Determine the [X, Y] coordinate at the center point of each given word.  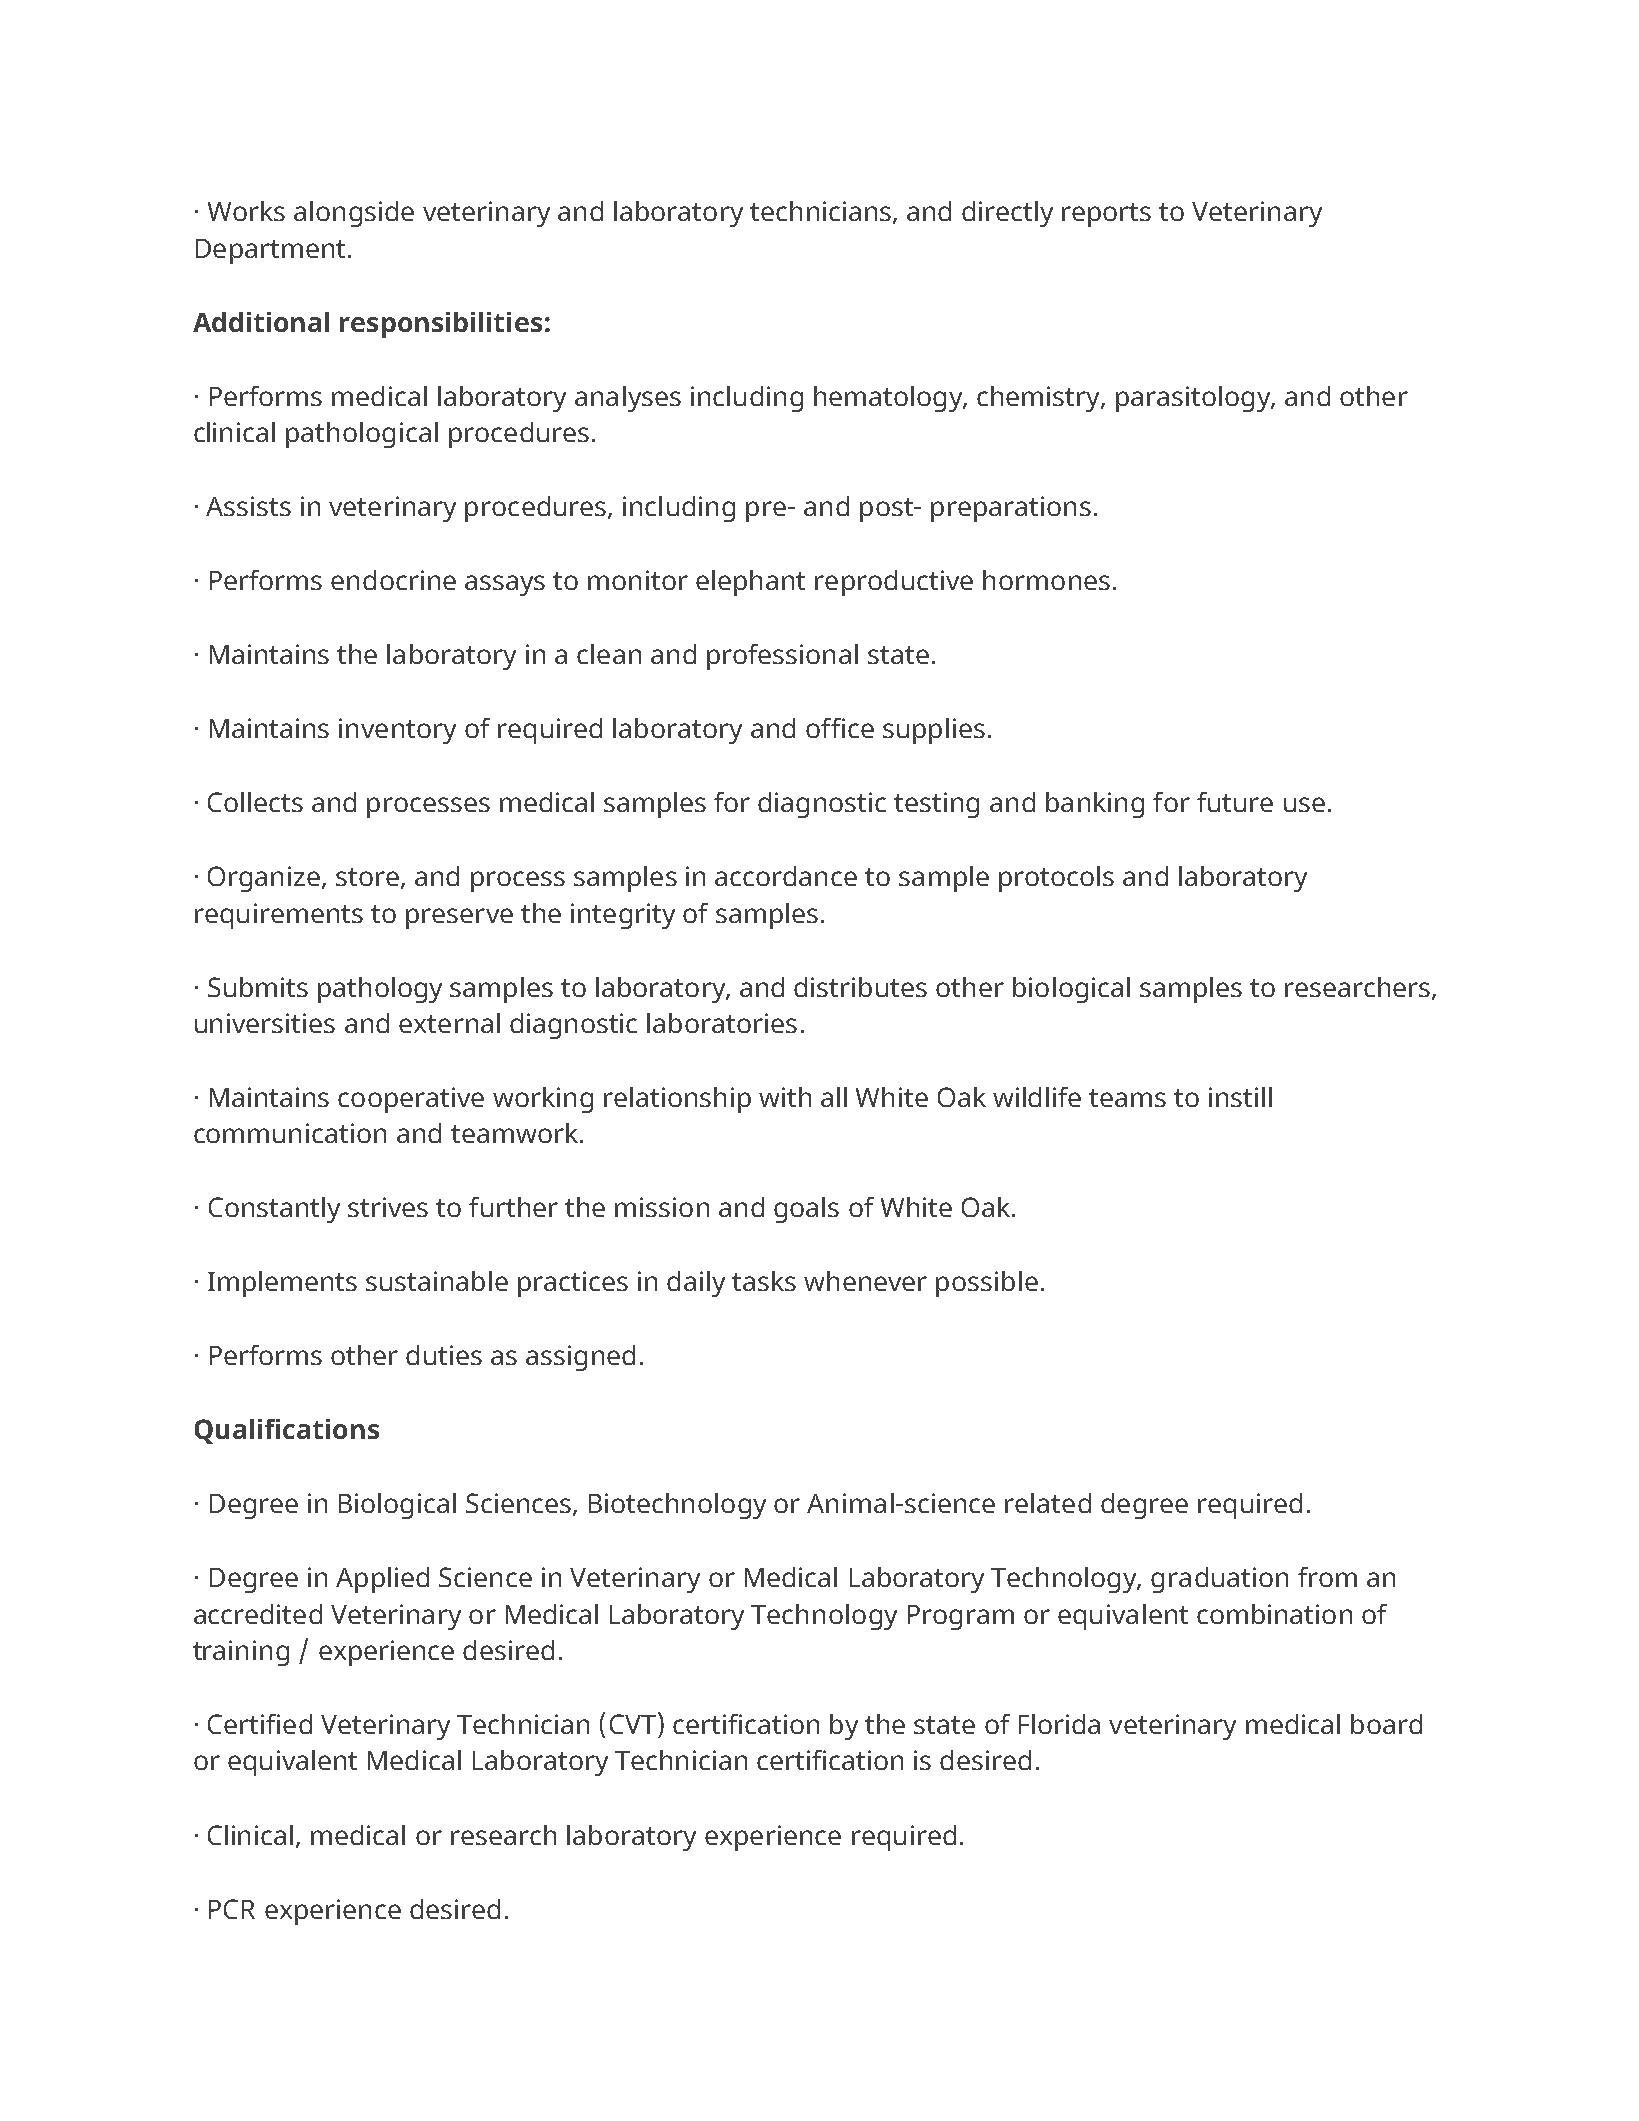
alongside [354, 214]
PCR [232, 1909]
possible [987, 1284]
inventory [397, 731]
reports [1106, 215]
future [1235, 802]
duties [444, 1355]
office [840, 728]
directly [1007, 214]
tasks [764, 1281]
